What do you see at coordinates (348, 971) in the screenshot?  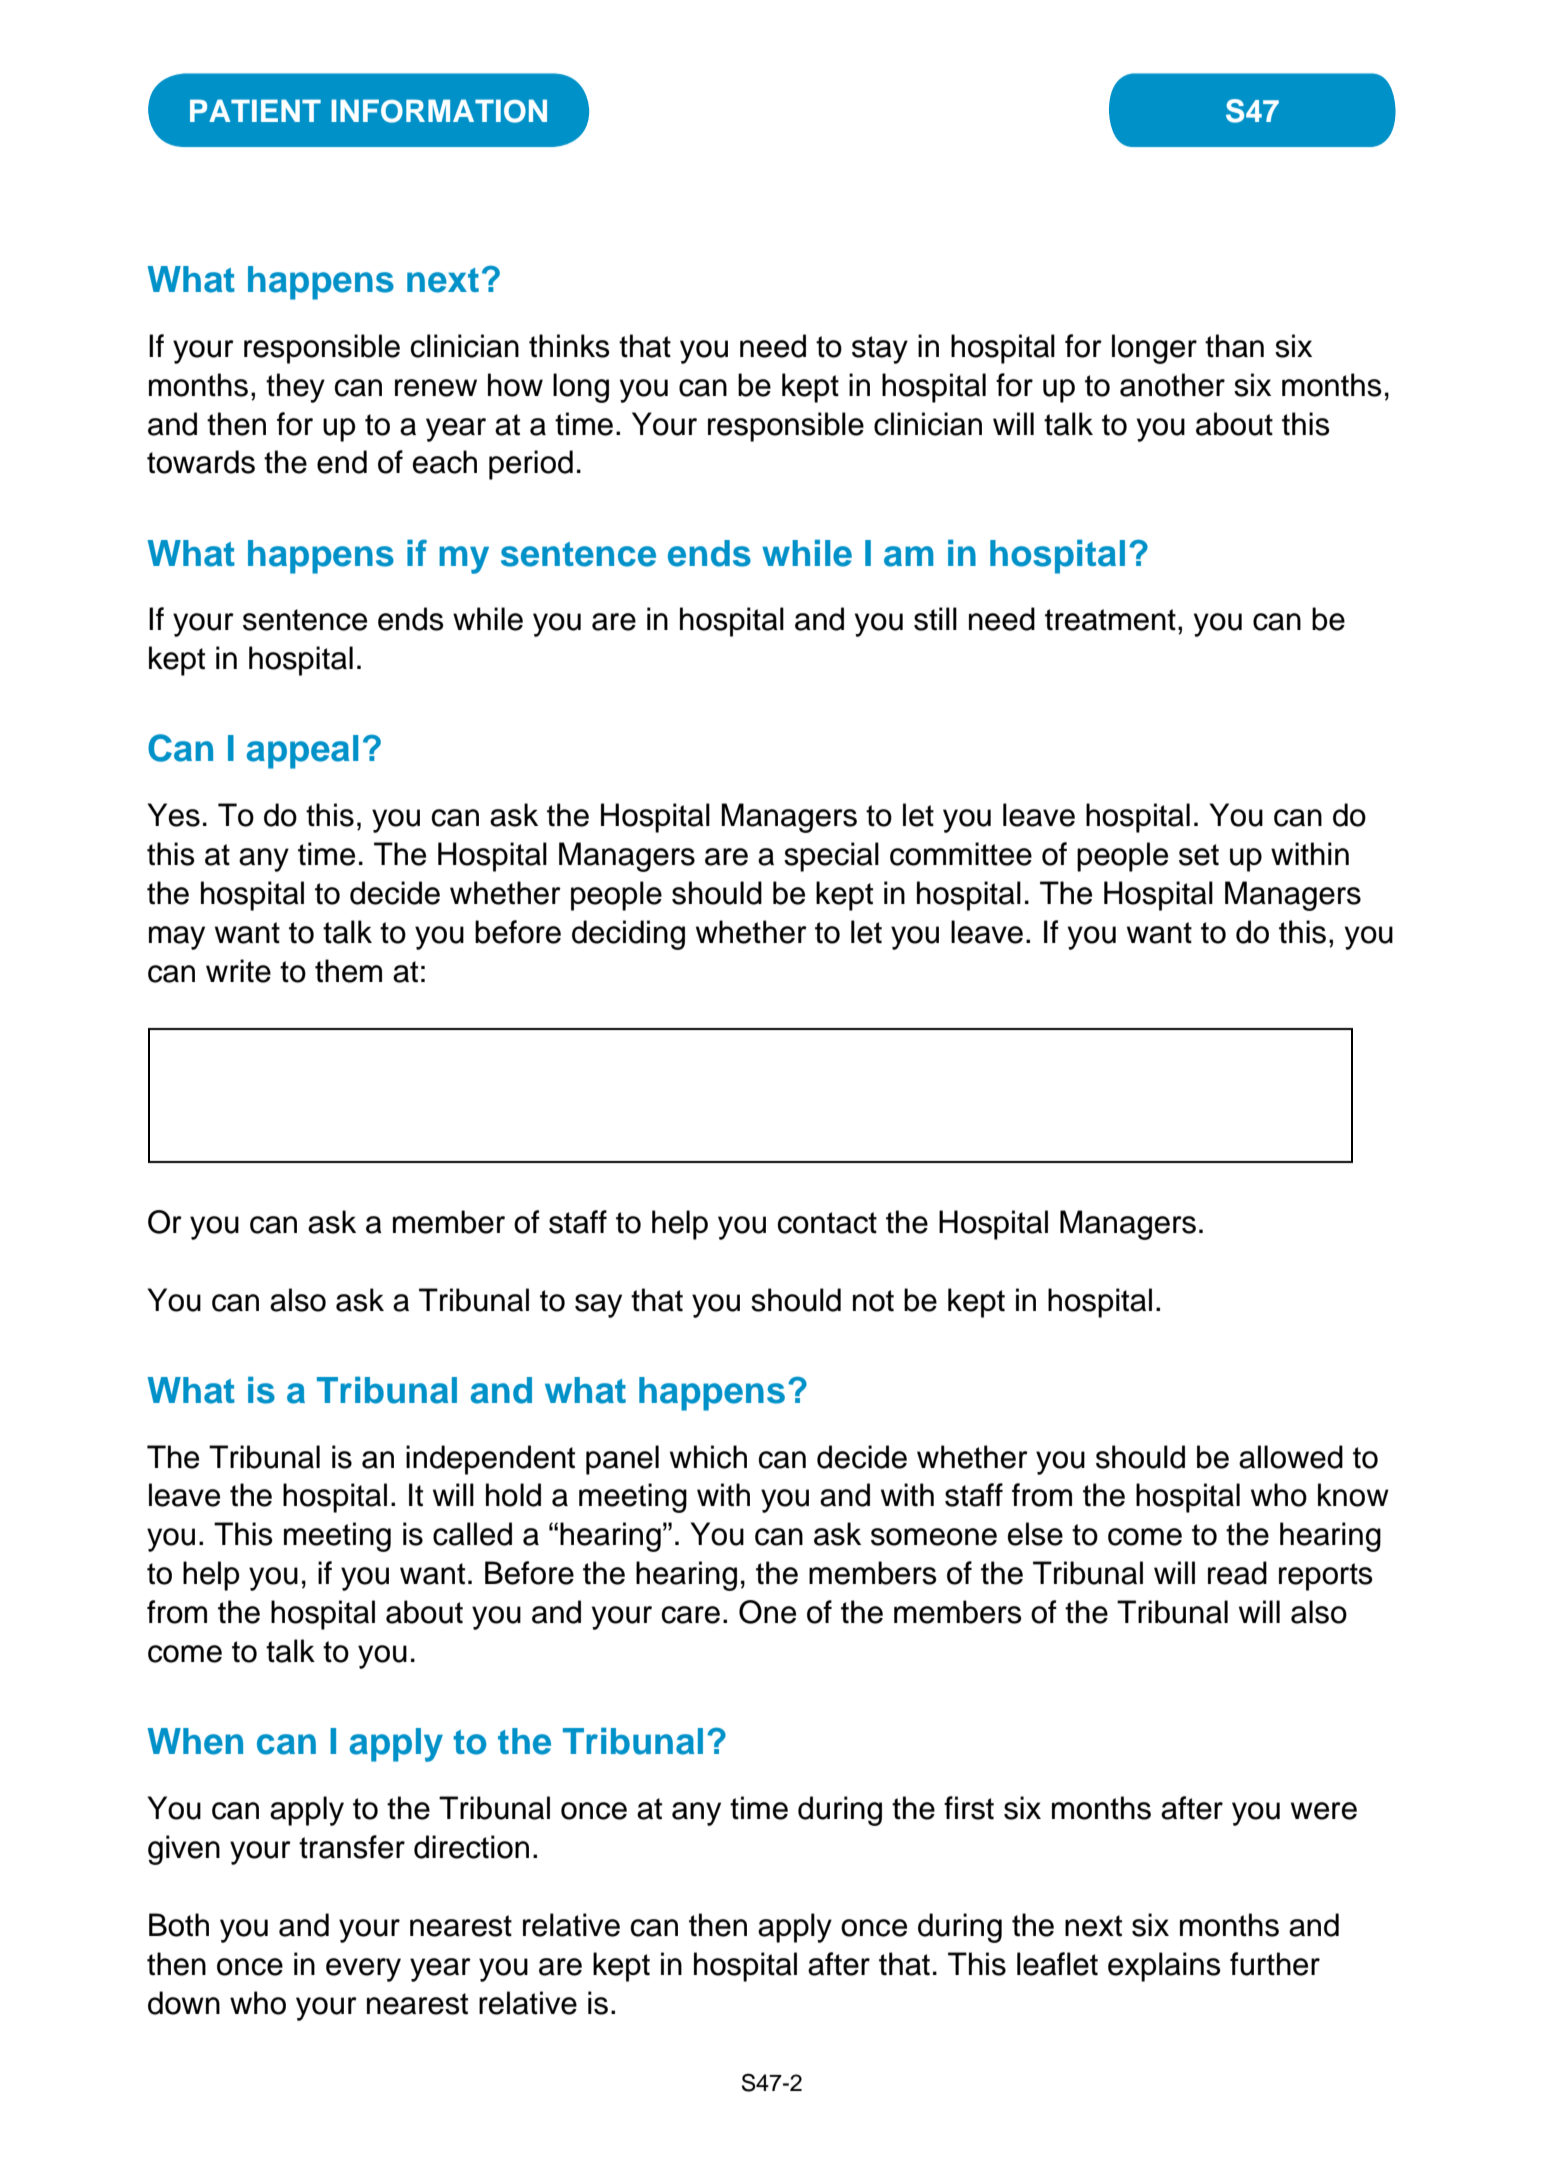 I see `them` at bounding box center [348, 971].
